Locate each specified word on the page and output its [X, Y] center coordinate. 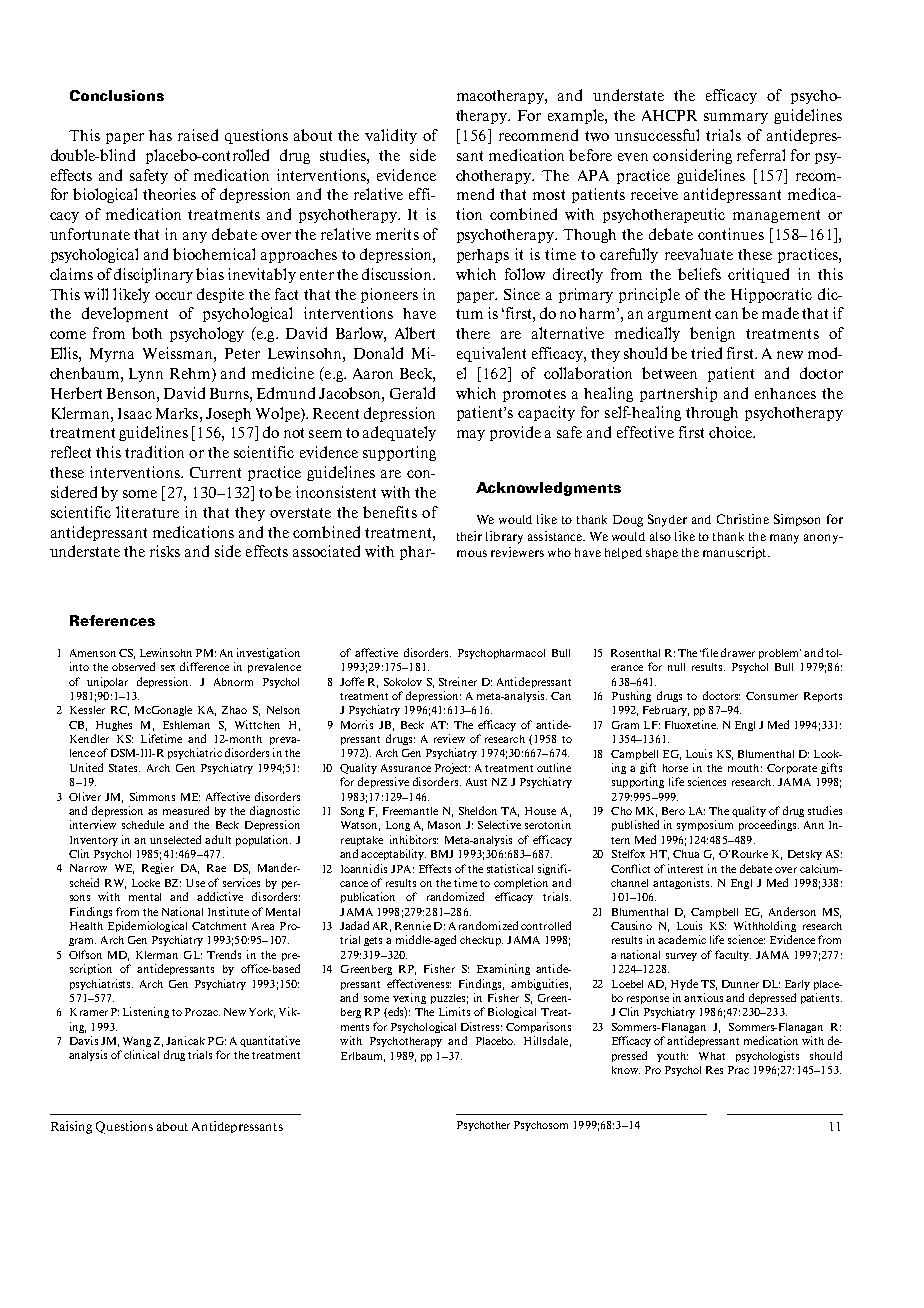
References [112, 620]
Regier [158, 868]
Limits [454, 1011]
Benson [132, 393]
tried [706, 353]
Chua [686, 854]
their [469, 536]
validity [391, 136]
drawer [738, 652]
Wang [137, 1042]
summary [736, 118]
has [160, 135]
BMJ [442, 854]
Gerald [412, 393]
